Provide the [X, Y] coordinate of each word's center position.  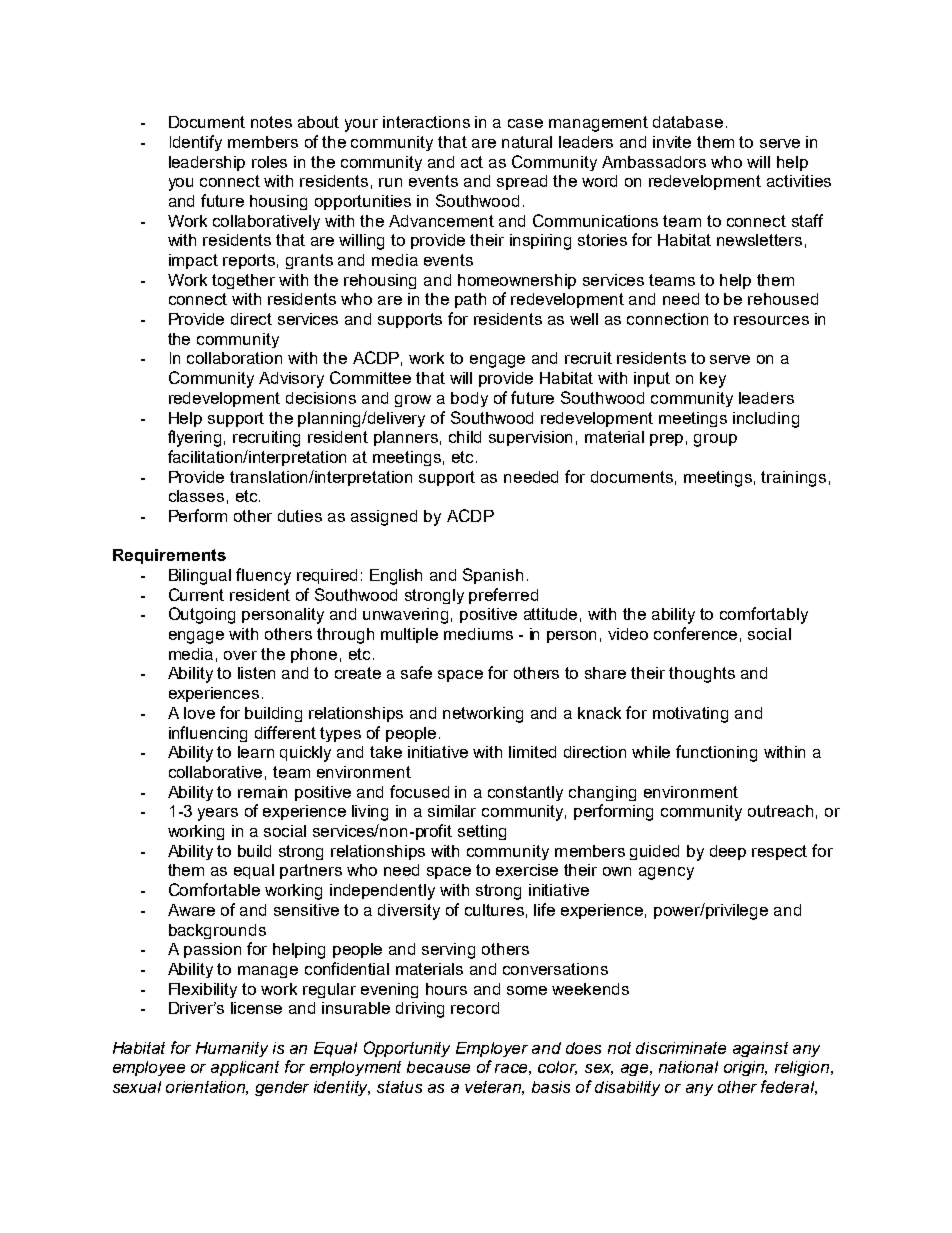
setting [482, 832]
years [218, 814]
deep [728, 852]
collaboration [234, 358]
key [713, 380]
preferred [503, 596]
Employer [492, 1049]
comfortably [764, 615]
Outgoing [202, 615]
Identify [196, 143]
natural [527, 142]
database [688, 122]
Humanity [232, 1049]
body [469, 399]
